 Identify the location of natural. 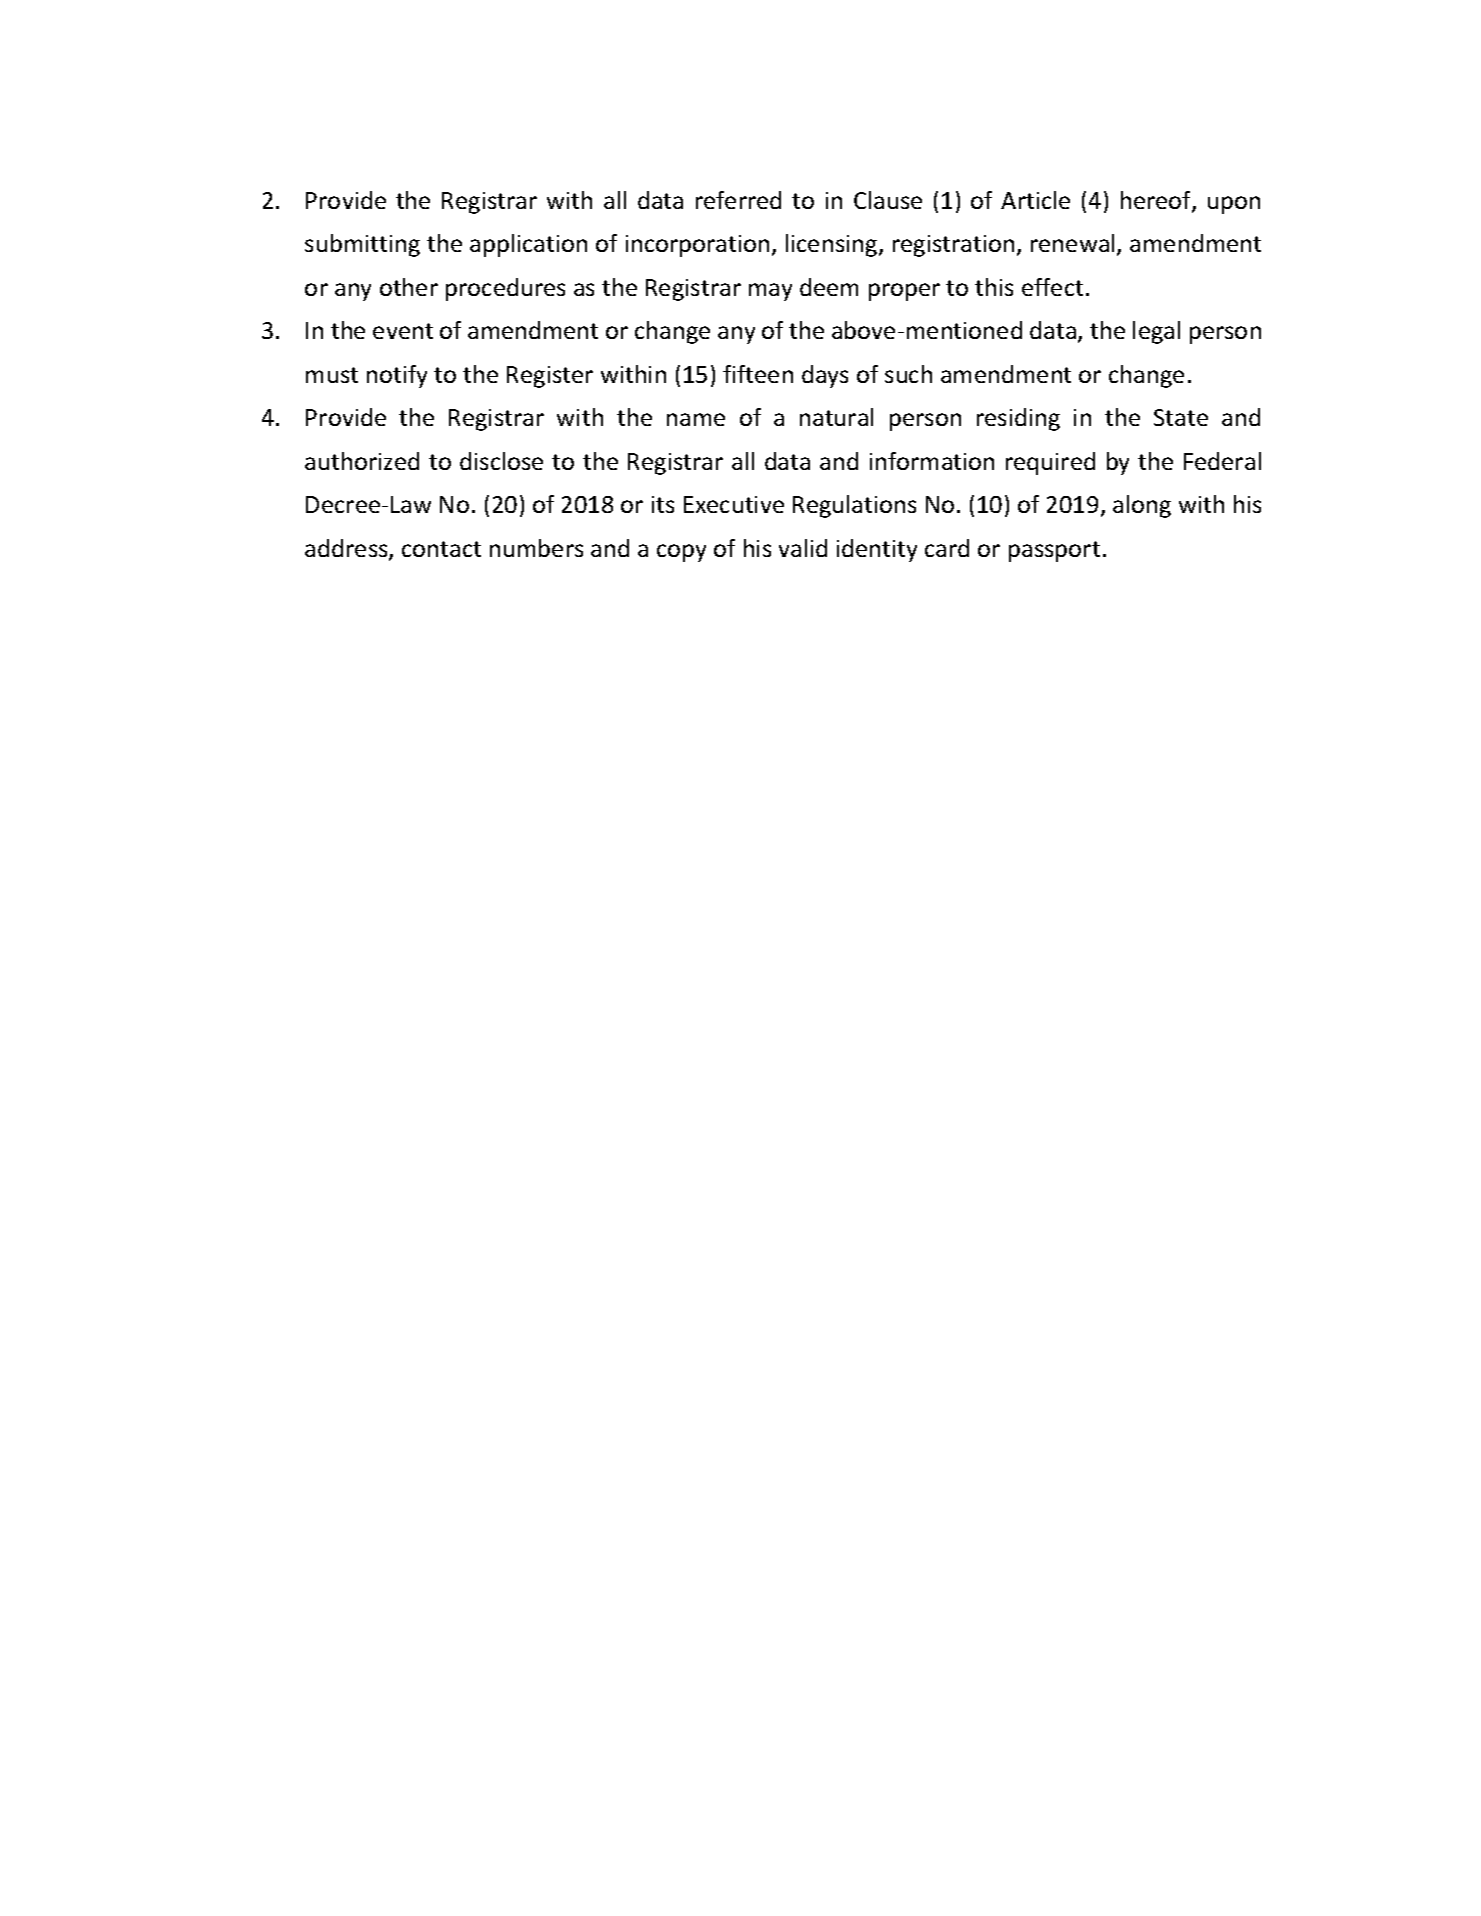
(836, 417).
